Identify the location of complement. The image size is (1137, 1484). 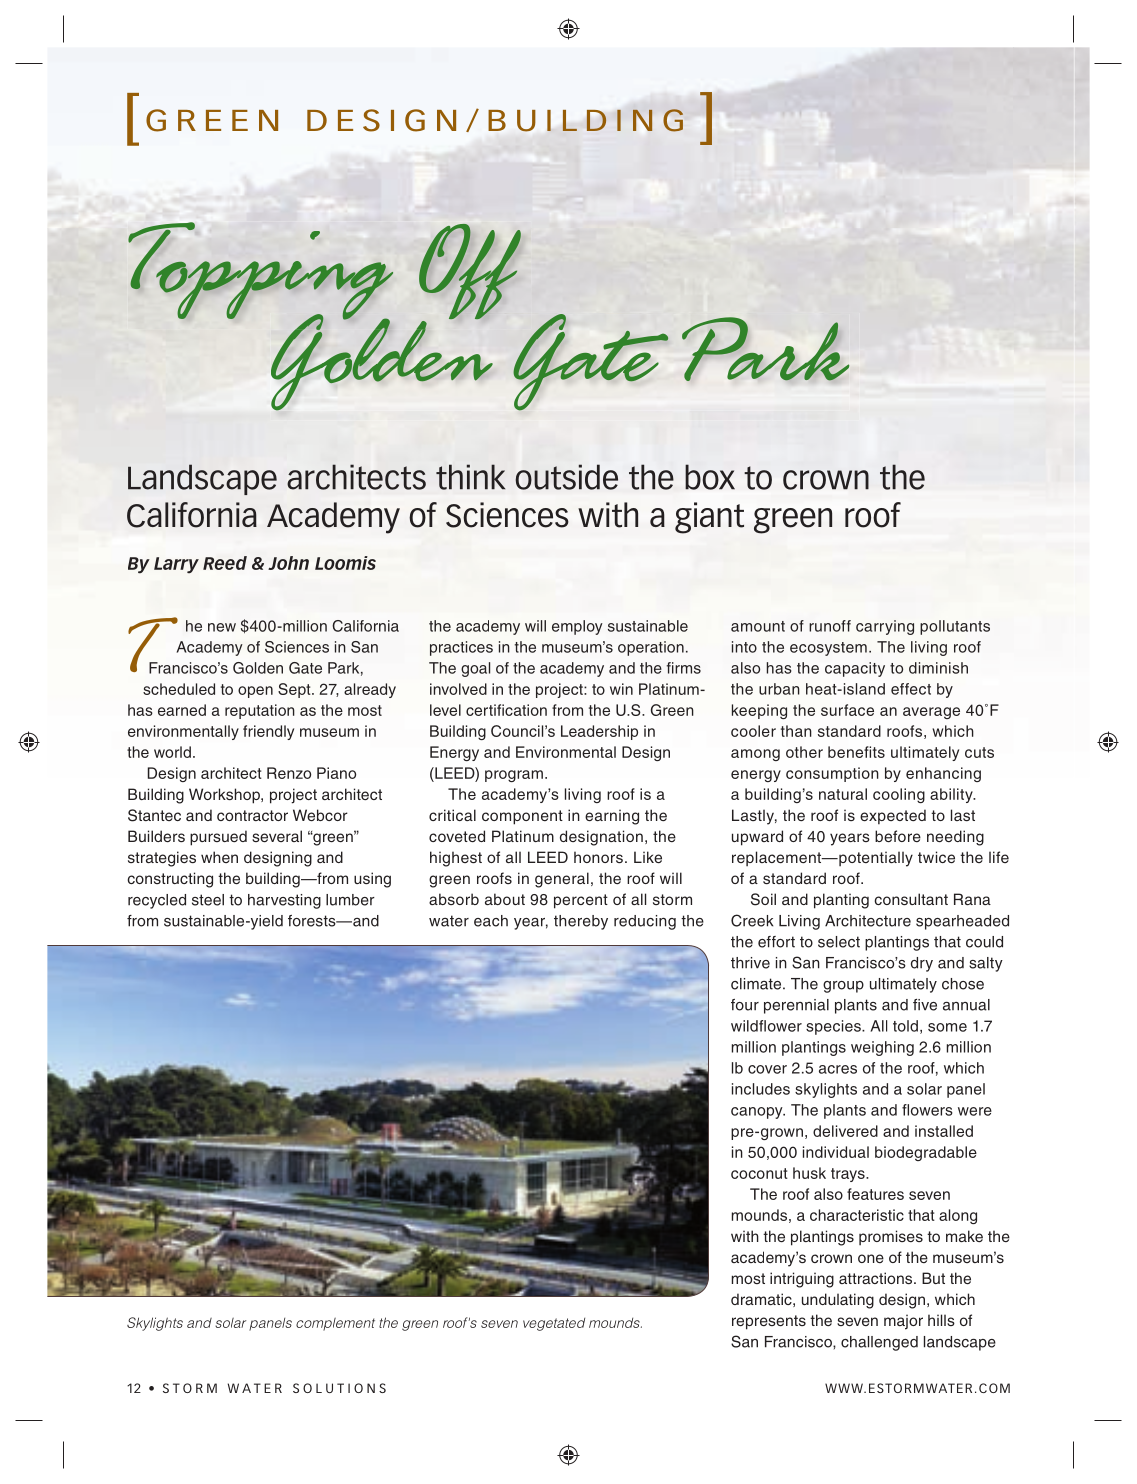
(335, 1324).
